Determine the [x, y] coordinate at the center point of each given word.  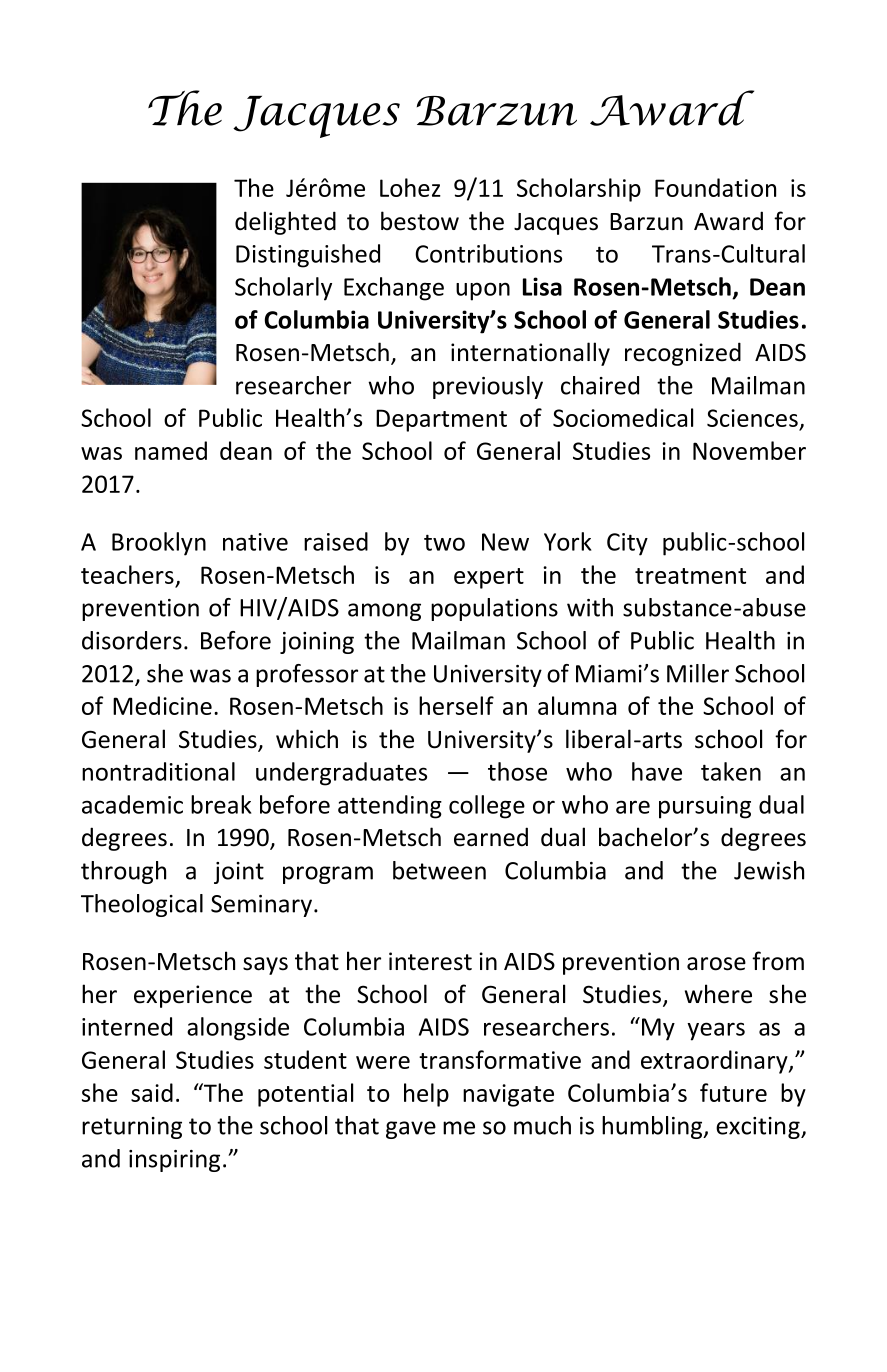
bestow [420, 221]
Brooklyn [159, 544]
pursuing [705, 807]
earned [491, 837]
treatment [690, 576]
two [444, 542]
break [221, 804]
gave [411, 1130]
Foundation [715, 187]
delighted [285, 223]
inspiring [174, 1161]
